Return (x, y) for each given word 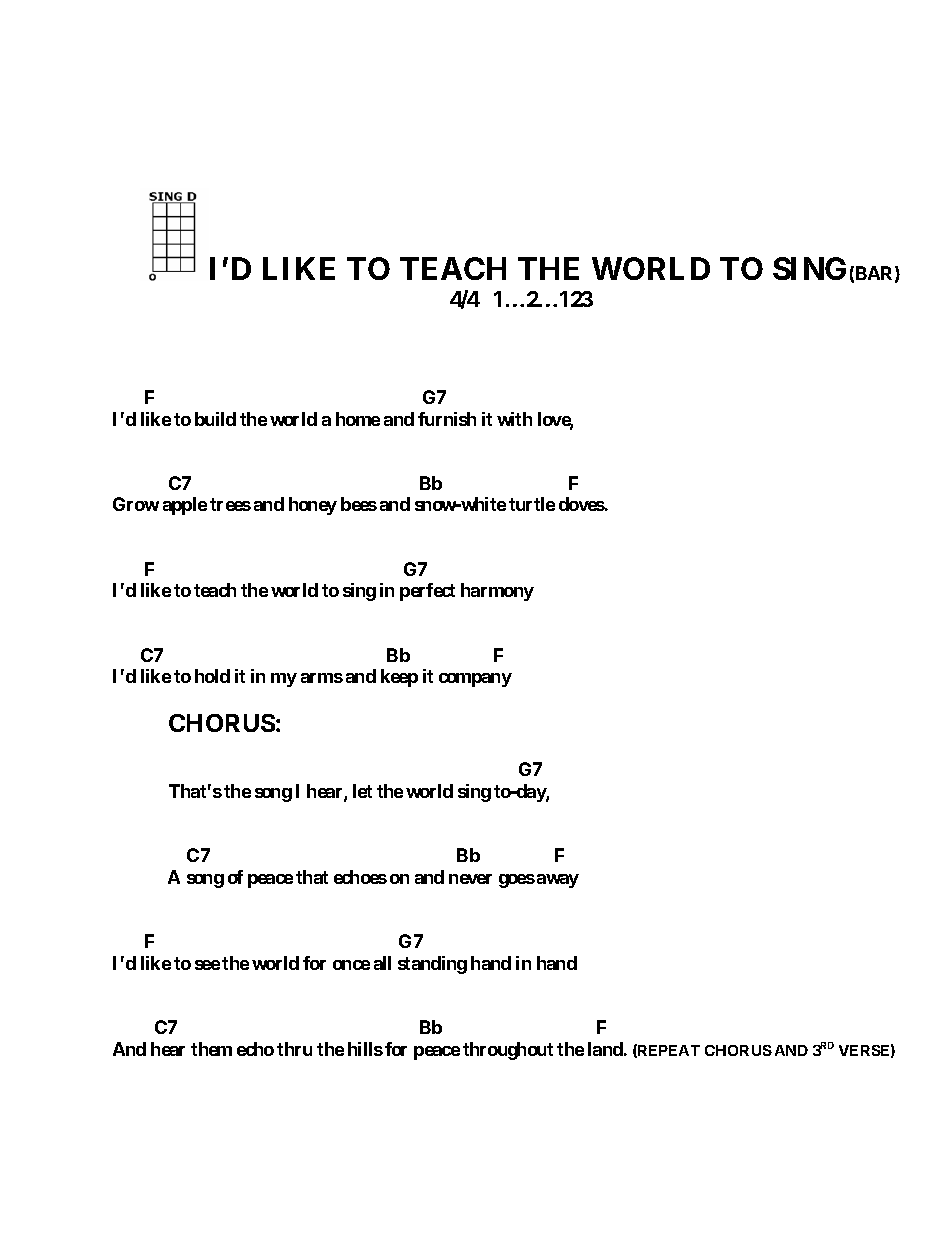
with (514, 419)
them (211, 1049)
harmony (497, 592)
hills (365, 1049)
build (215, 419)
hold (212, 676)
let (362, 791)
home (358, 419)
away (558, 881)
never (470, 879)
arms (322, 678)
